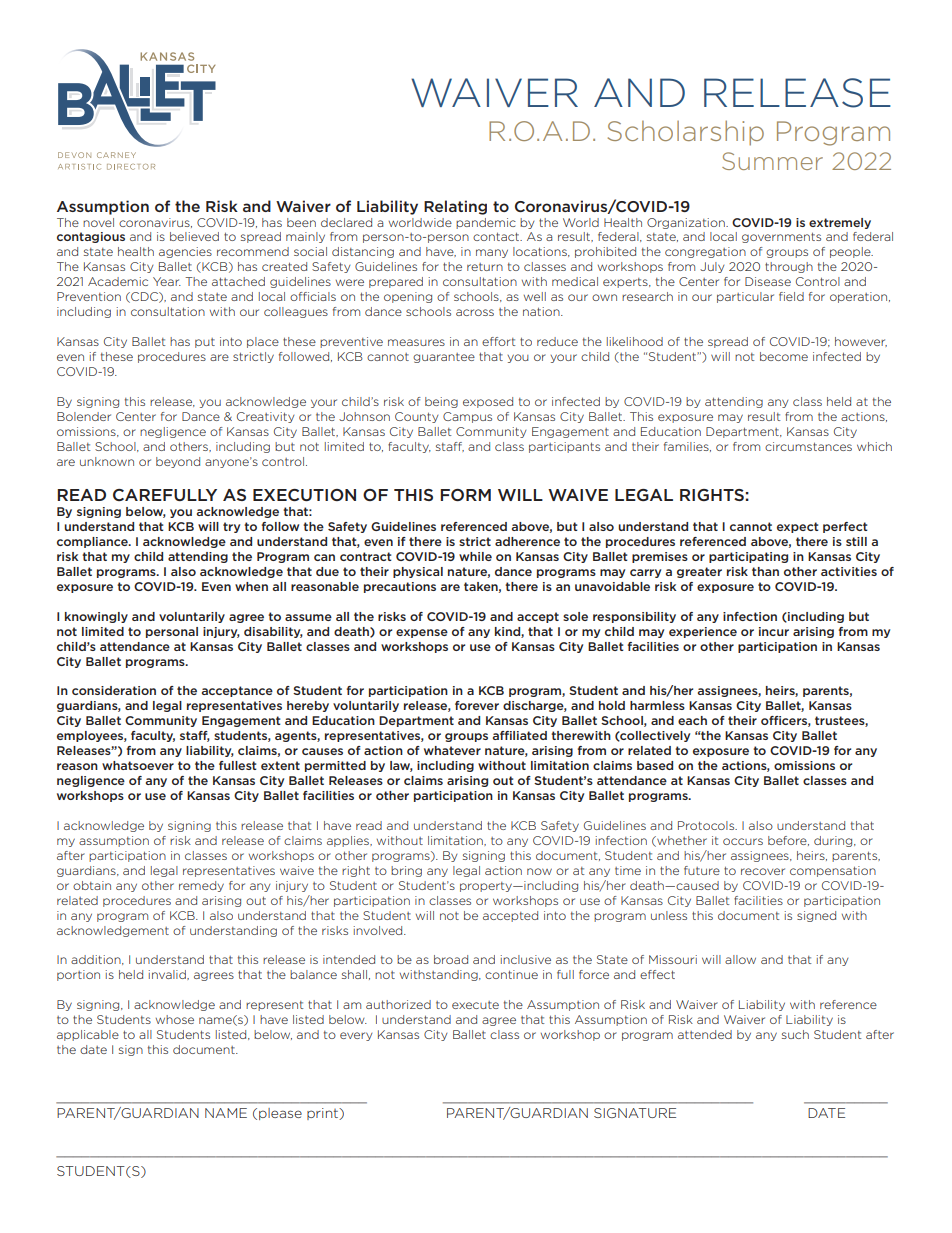  Describe the element at coordinates (452, 750) in the document. I see `whatever` at that location.
